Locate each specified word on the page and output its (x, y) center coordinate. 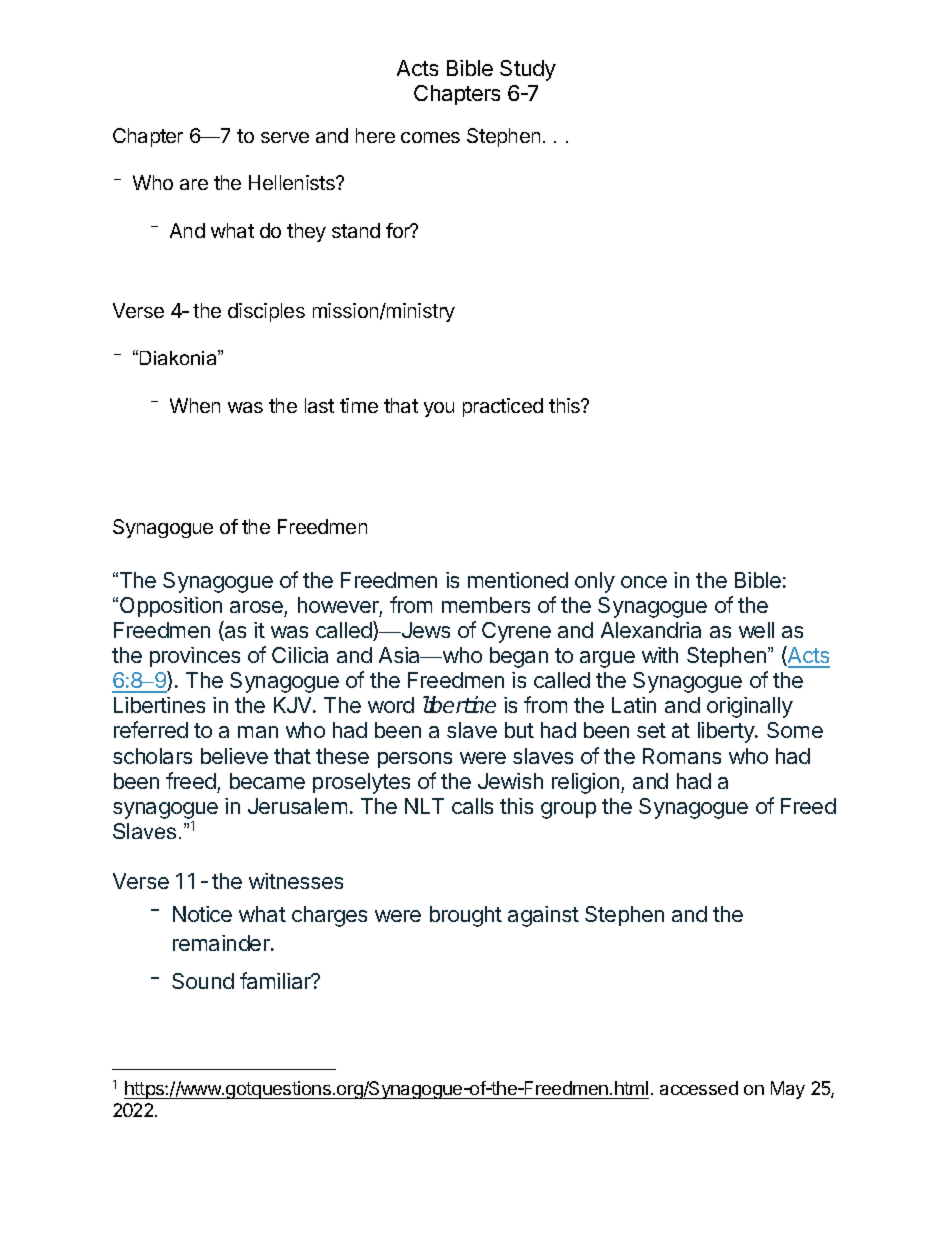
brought (466, 916)
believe (234, 756)
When (195, 405)
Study (528, 70)
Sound (203, 981)
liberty (727, 732)
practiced (503, 407)
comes (430, 137)
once (644, 582)
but (519, 730)
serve (285, 137)
